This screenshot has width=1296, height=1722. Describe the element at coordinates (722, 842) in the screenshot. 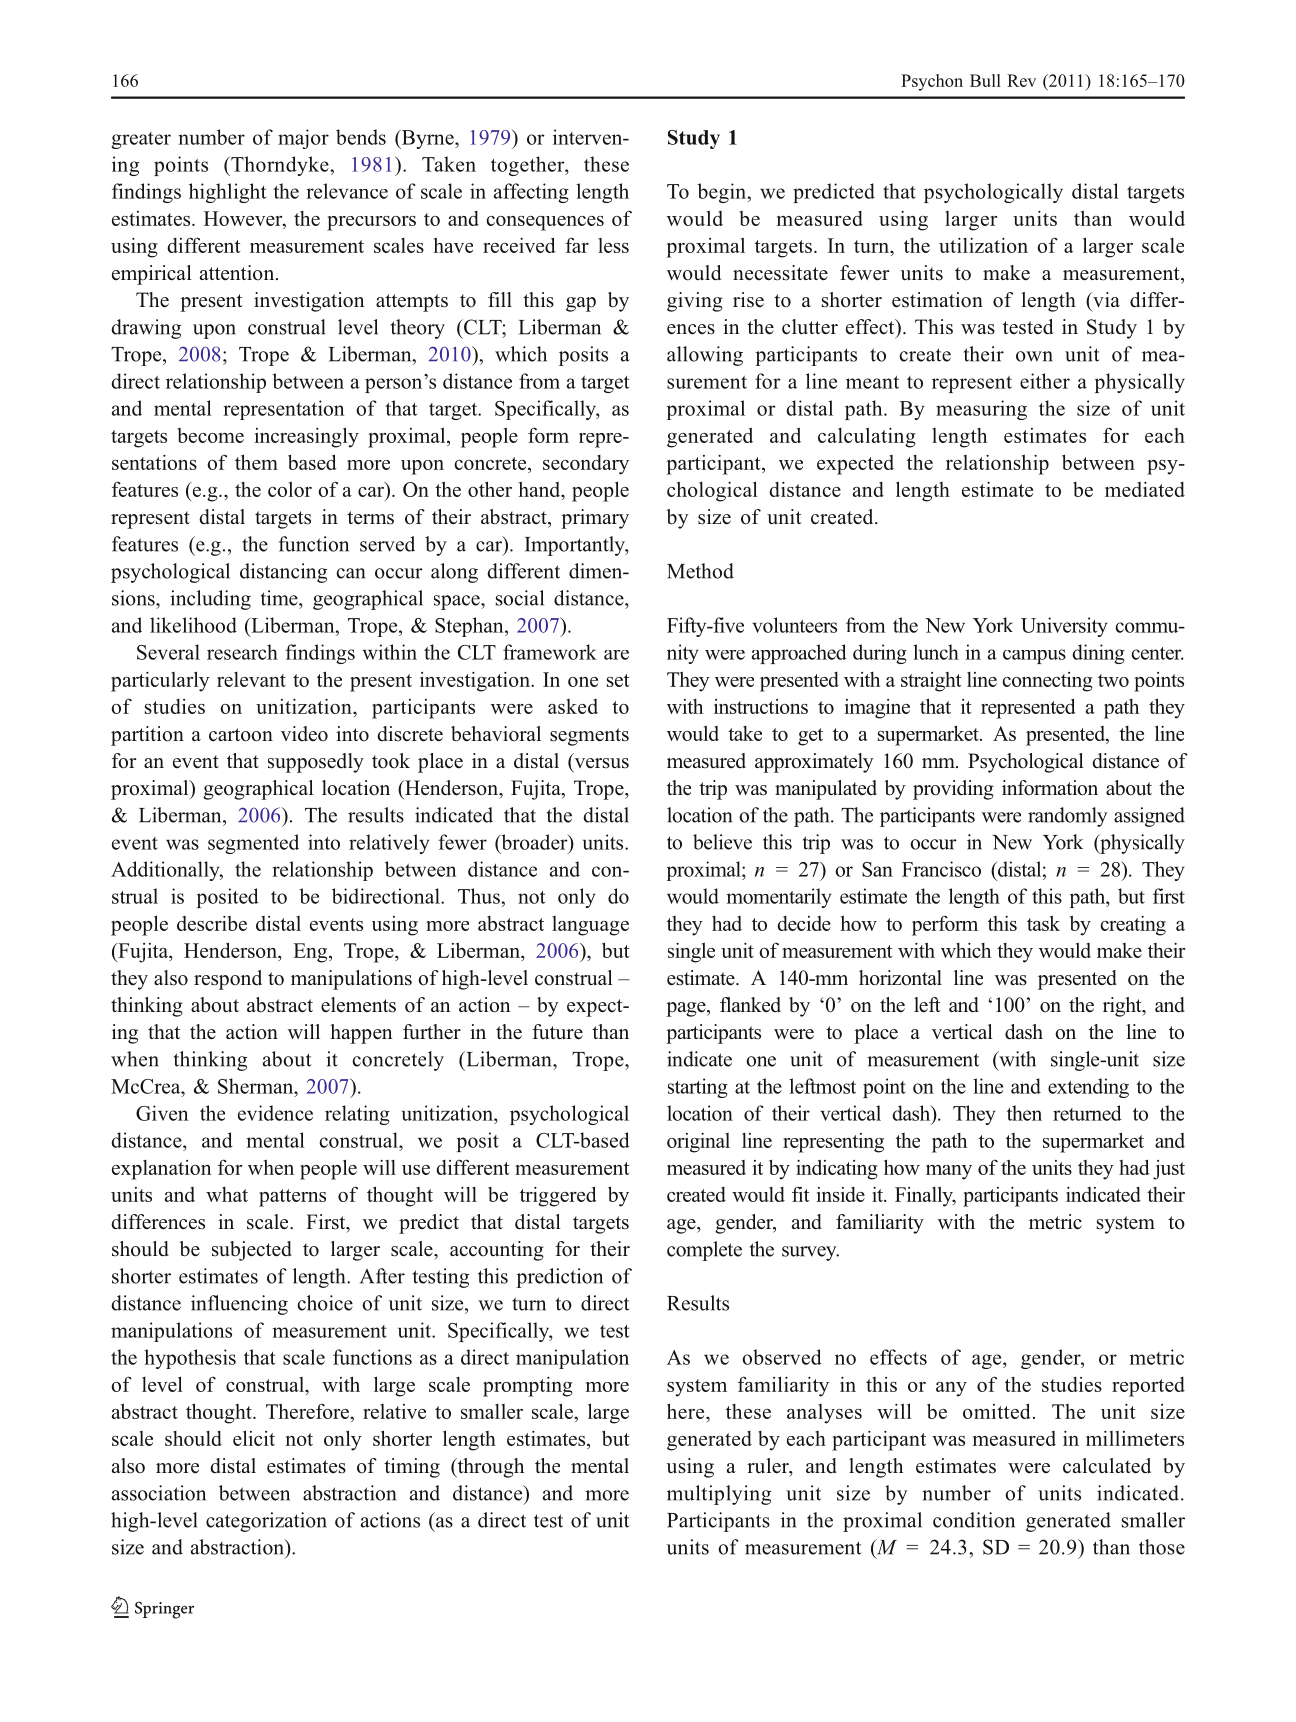

I see `believe` at that location.
